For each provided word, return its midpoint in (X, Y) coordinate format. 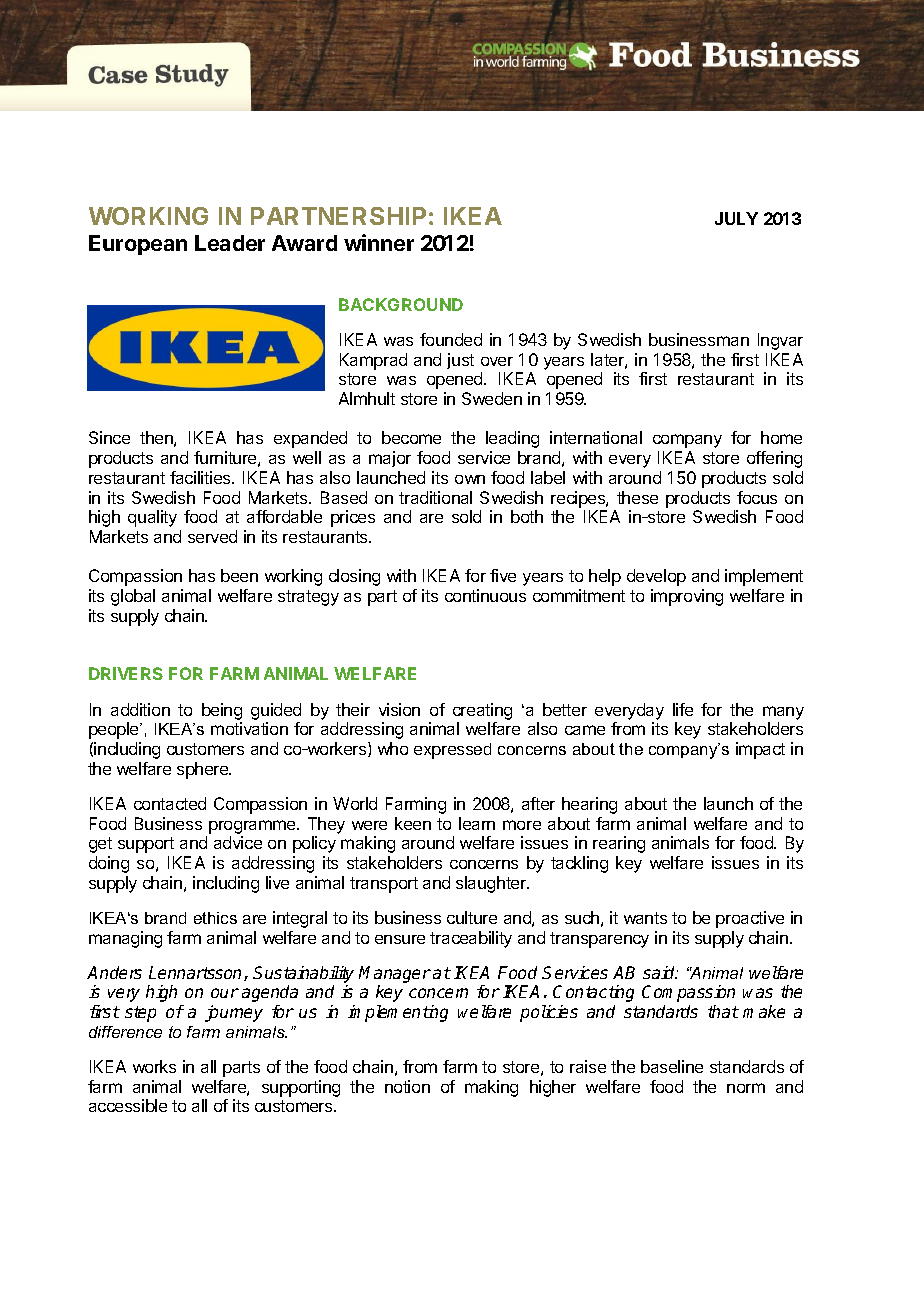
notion (407, 1086)
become (411, 437)
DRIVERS (126, 673)
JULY (736, 218)
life (683, 709)
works (154, 1066)
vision (399, 709)
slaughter (492, 884)
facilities (201, 477)
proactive (750, 919)
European (138, 245)
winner (379, 242)
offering (774, 459)
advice (238, 842)
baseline (672, 1066)
